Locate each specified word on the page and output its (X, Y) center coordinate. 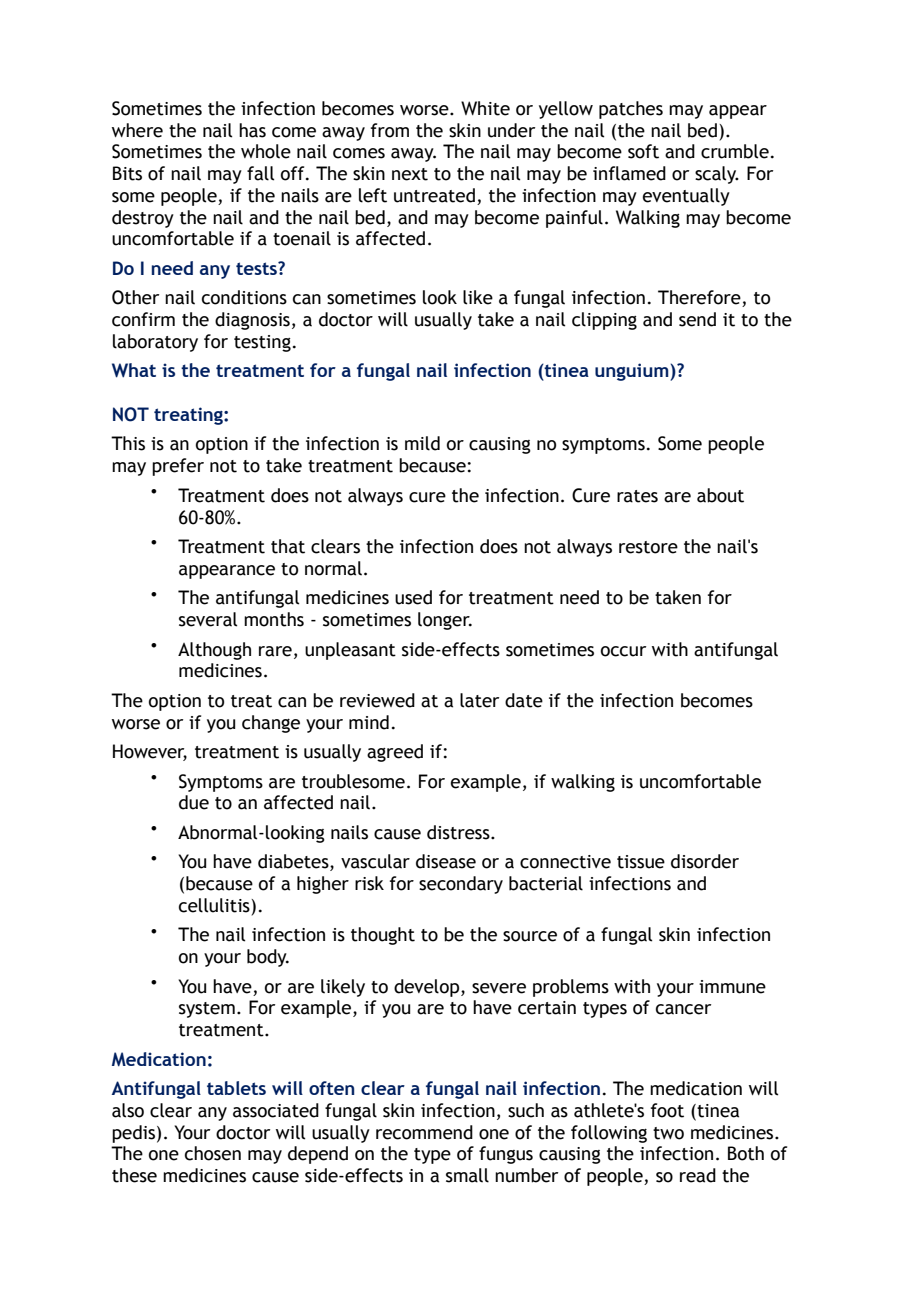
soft (643, 151)
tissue (641, 862)
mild (422, 443)
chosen (213, 1153)
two (668, 1133)
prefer (178, 467)
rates (637, 496)
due (194, 802)
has (252, 130)
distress (459, 832)
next (410, 174)
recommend (424, 1132)
